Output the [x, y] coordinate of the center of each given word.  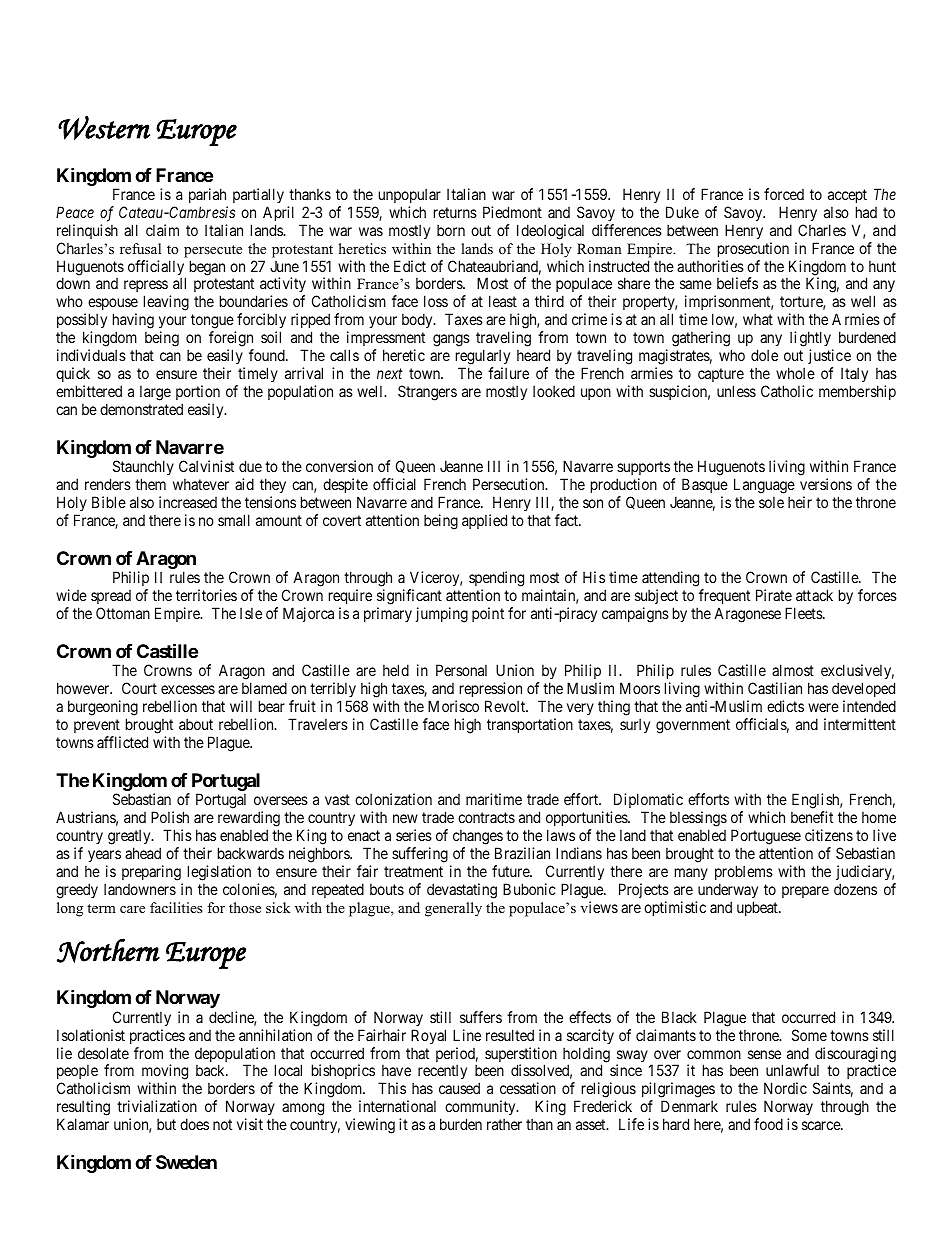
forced [784, 194]
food [768, 1124]
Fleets [804, 613]
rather [504, 1124]
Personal [461, 670]
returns [455, 212]
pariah [207, 195]
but [166, 1124]
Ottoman [123, 613]
